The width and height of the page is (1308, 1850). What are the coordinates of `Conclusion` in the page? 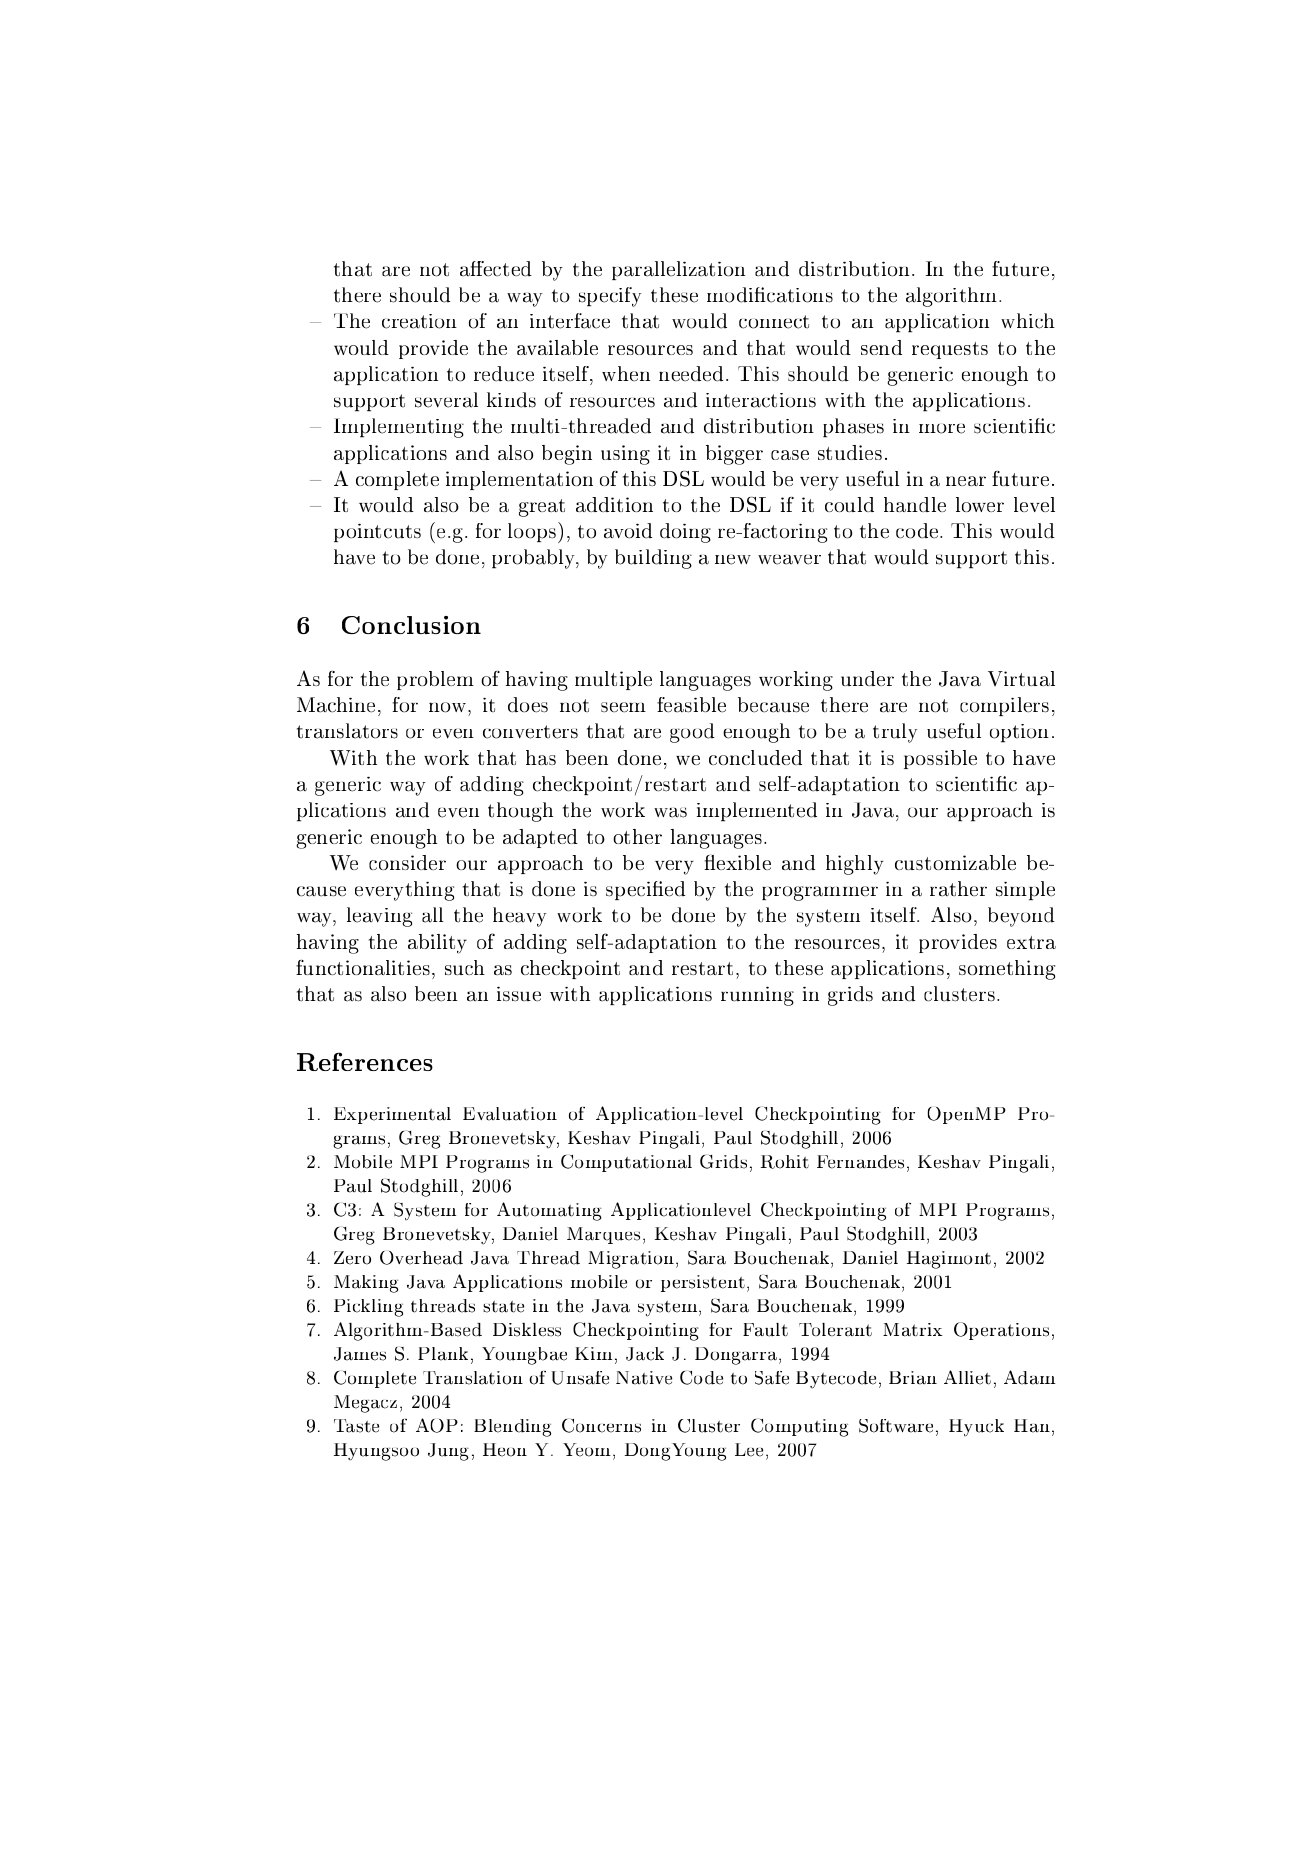 It's located at (411, 625).
